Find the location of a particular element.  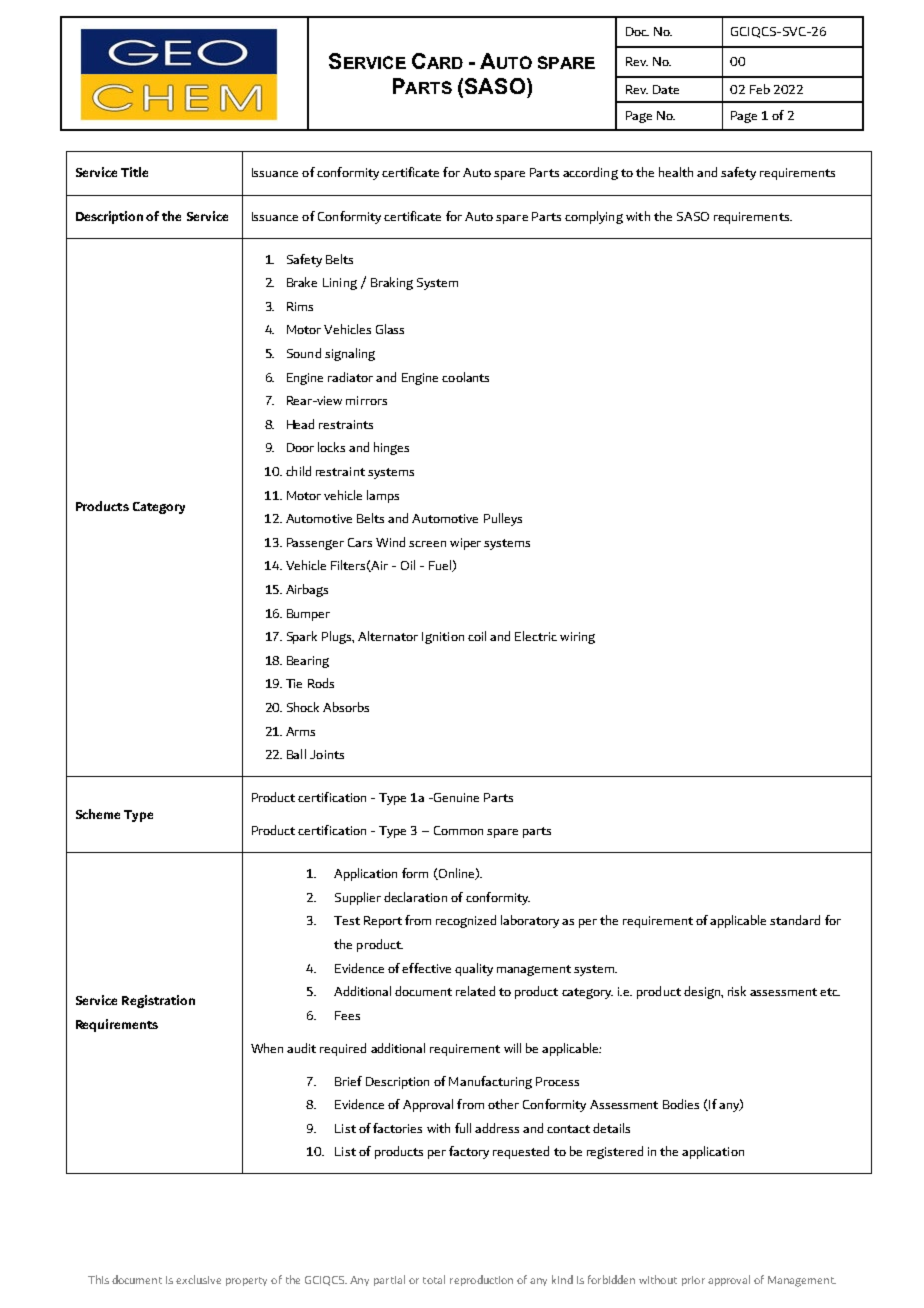

Title is located at coordinates (134, 172).
